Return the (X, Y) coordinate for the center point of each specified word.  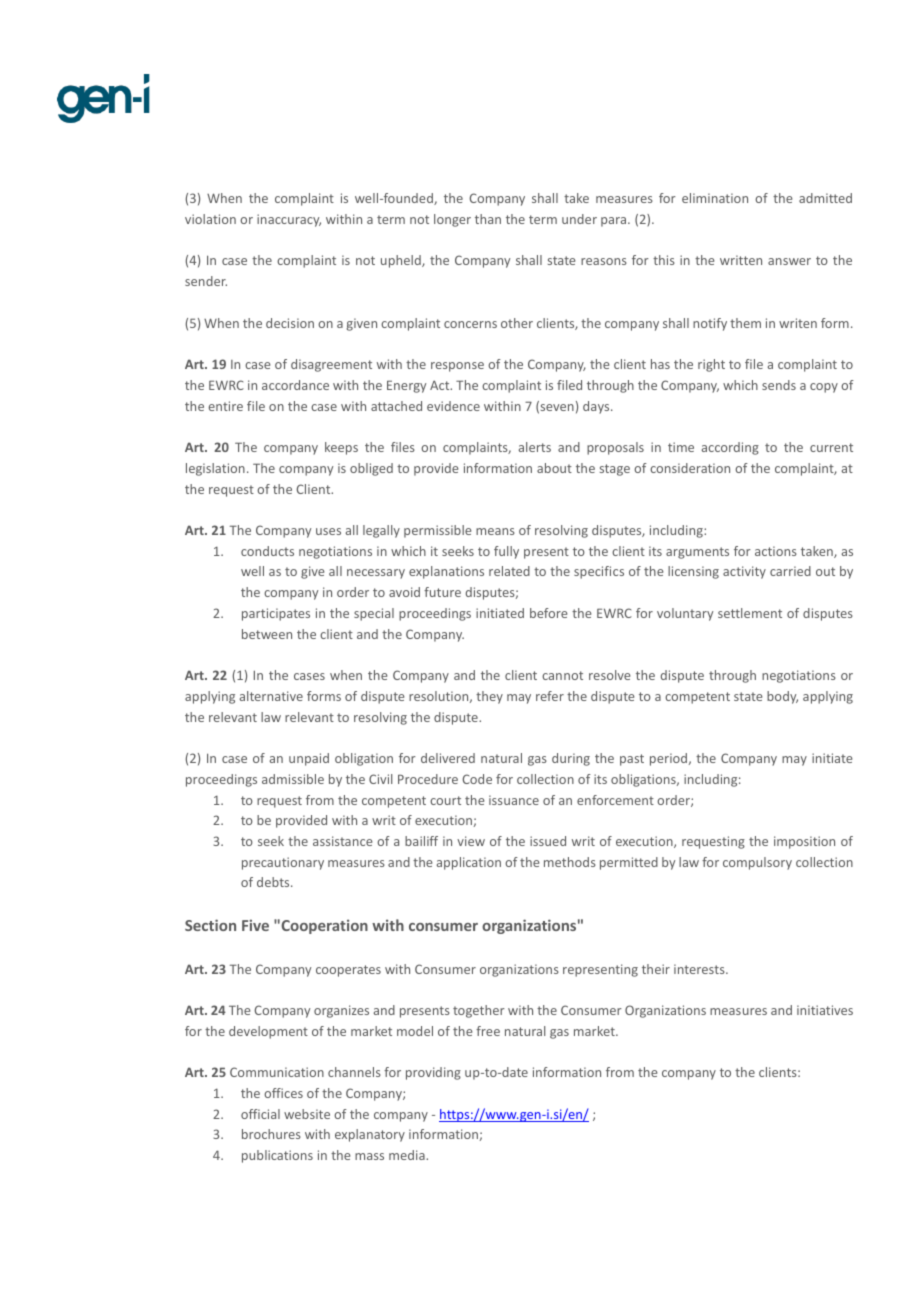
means (495, 531)
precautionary (283, 863)
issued (548, 841)
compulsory (757, 863)
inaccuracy (289, 220)
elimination (715, 198)
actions (776, 551)
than (488, 219)
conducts (267, 551)
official (260, 1114)
